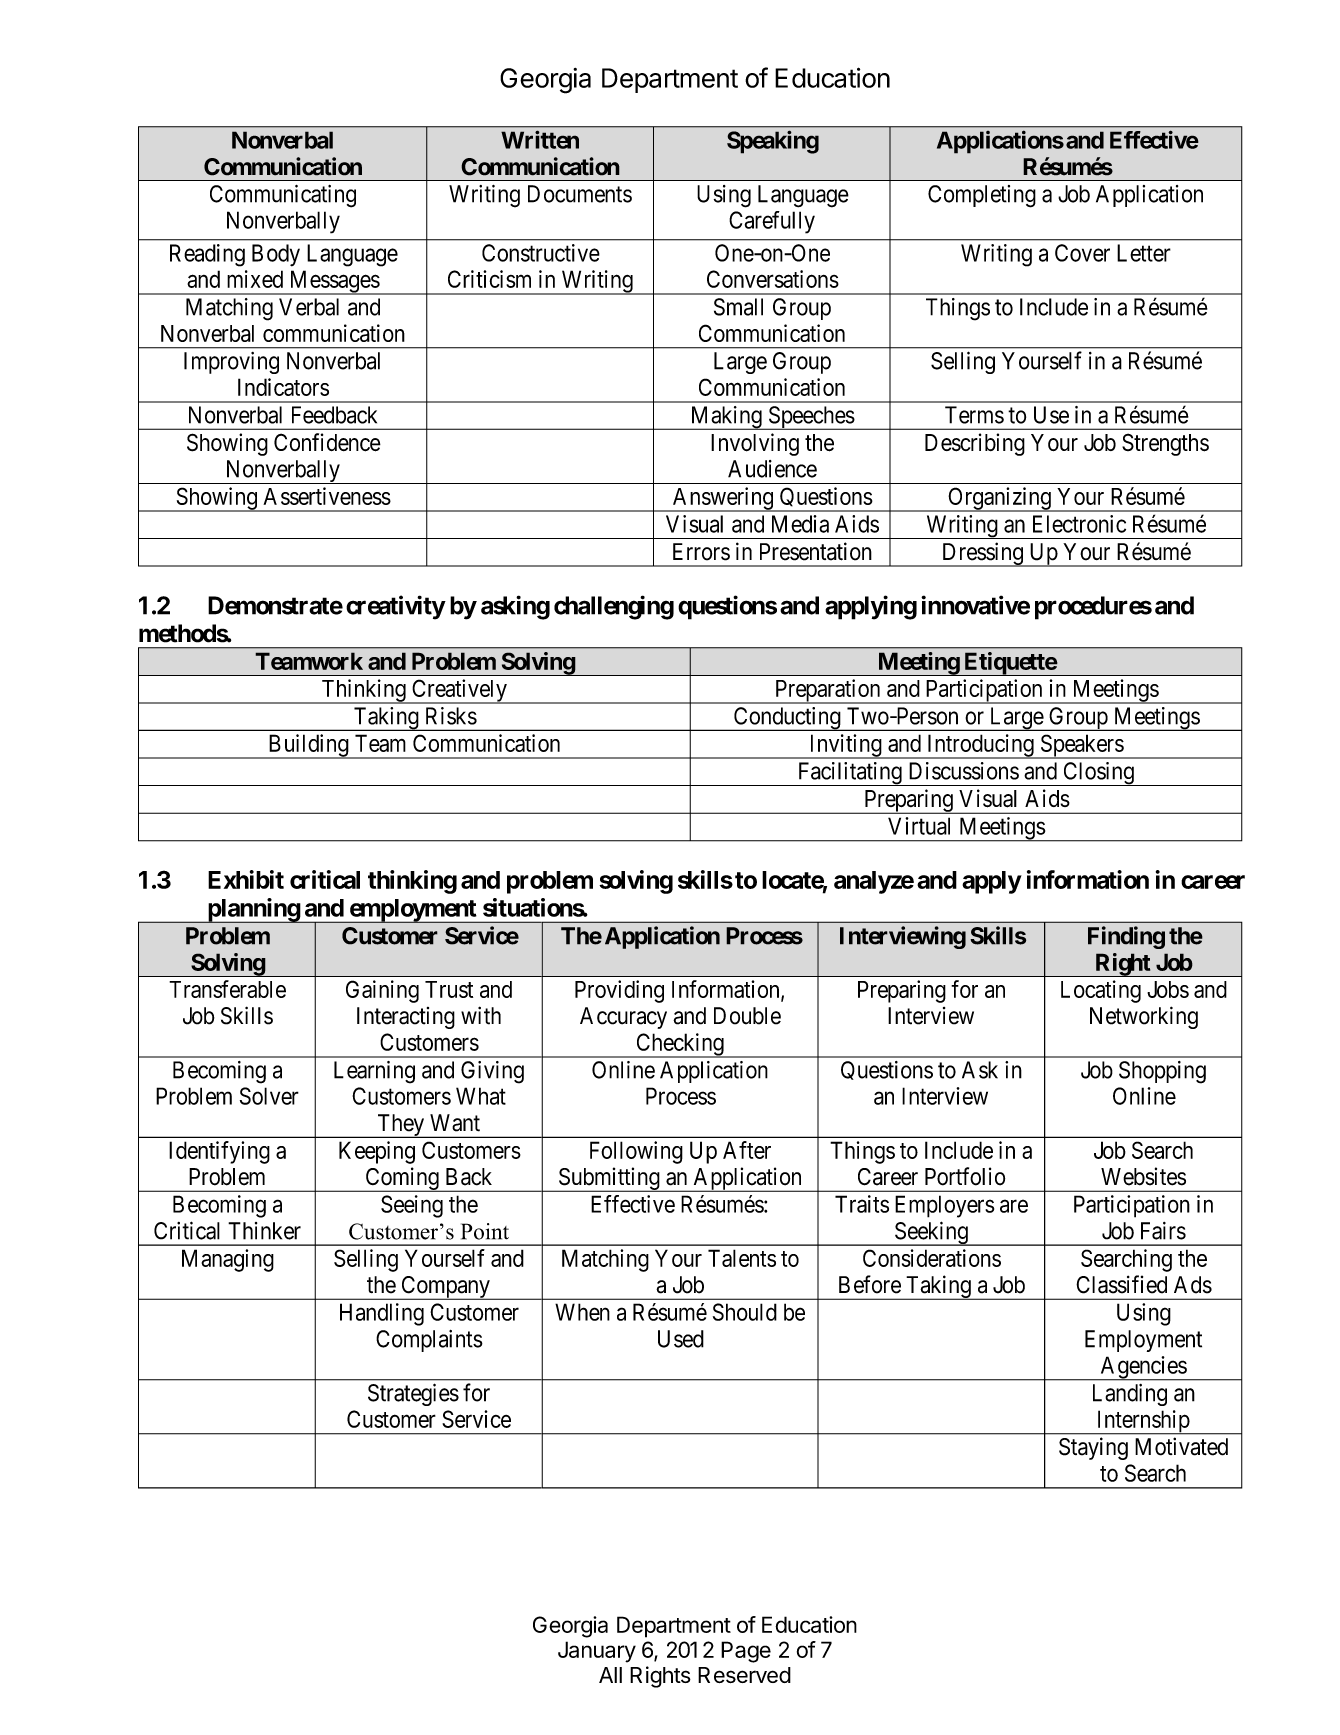 The image size is (1340, 1735). I want to click on January, so click(597, 1652).
